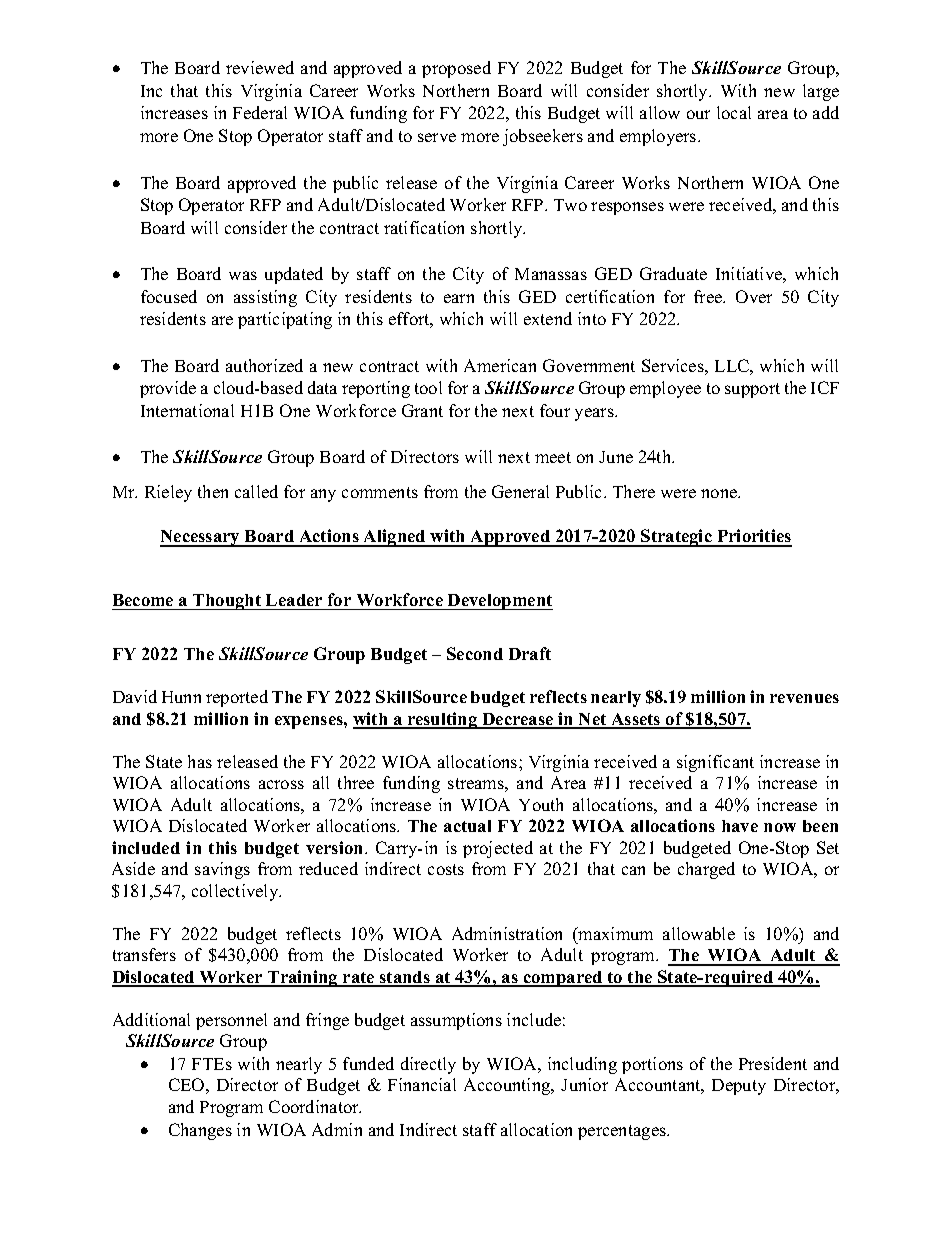 This image has height=1233, width=952. Describe the element at coordinates (200, 1131) in the image. I see `Changes` at that location.
